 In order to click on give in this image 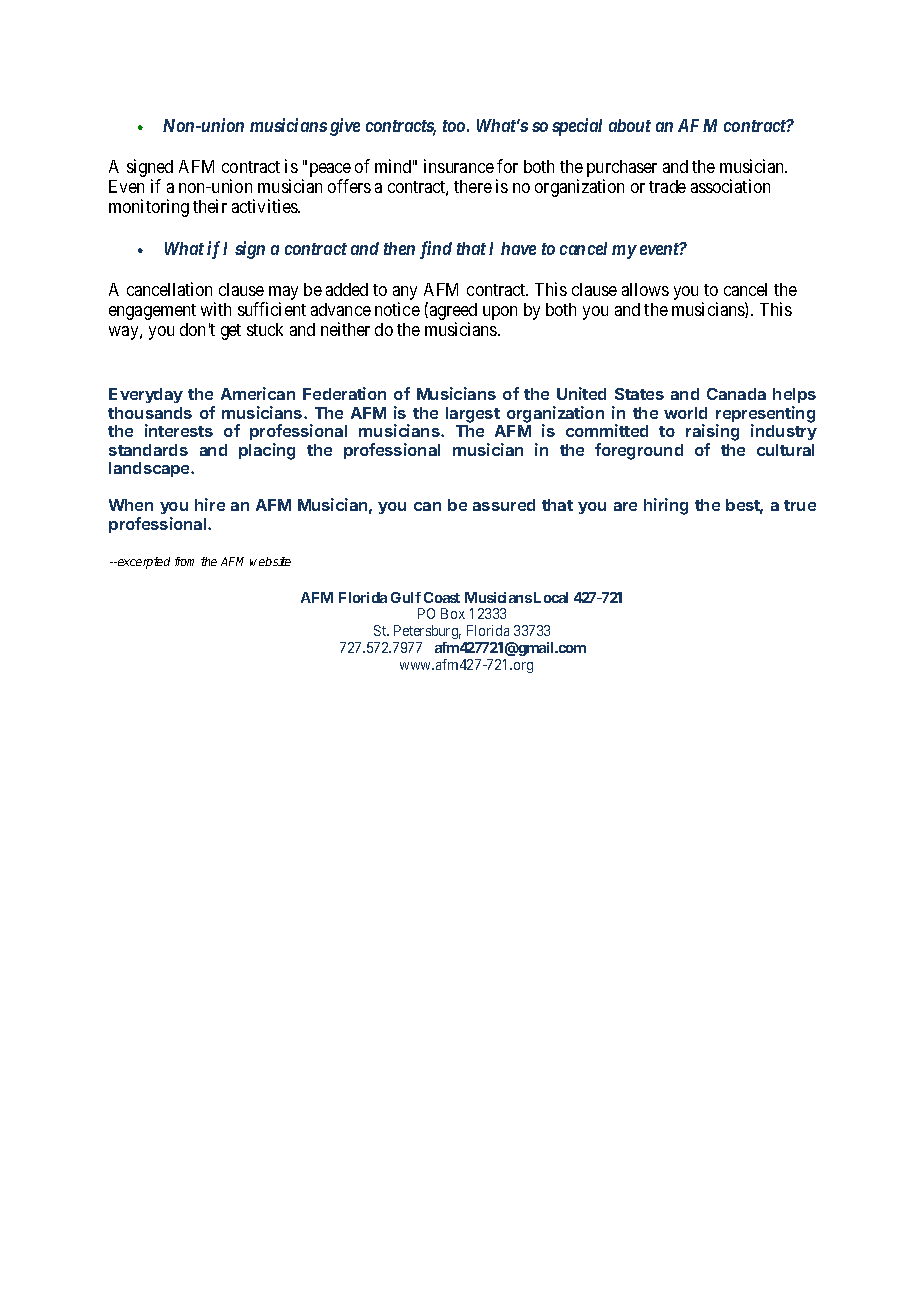, I will do `click(345, 127)`.
